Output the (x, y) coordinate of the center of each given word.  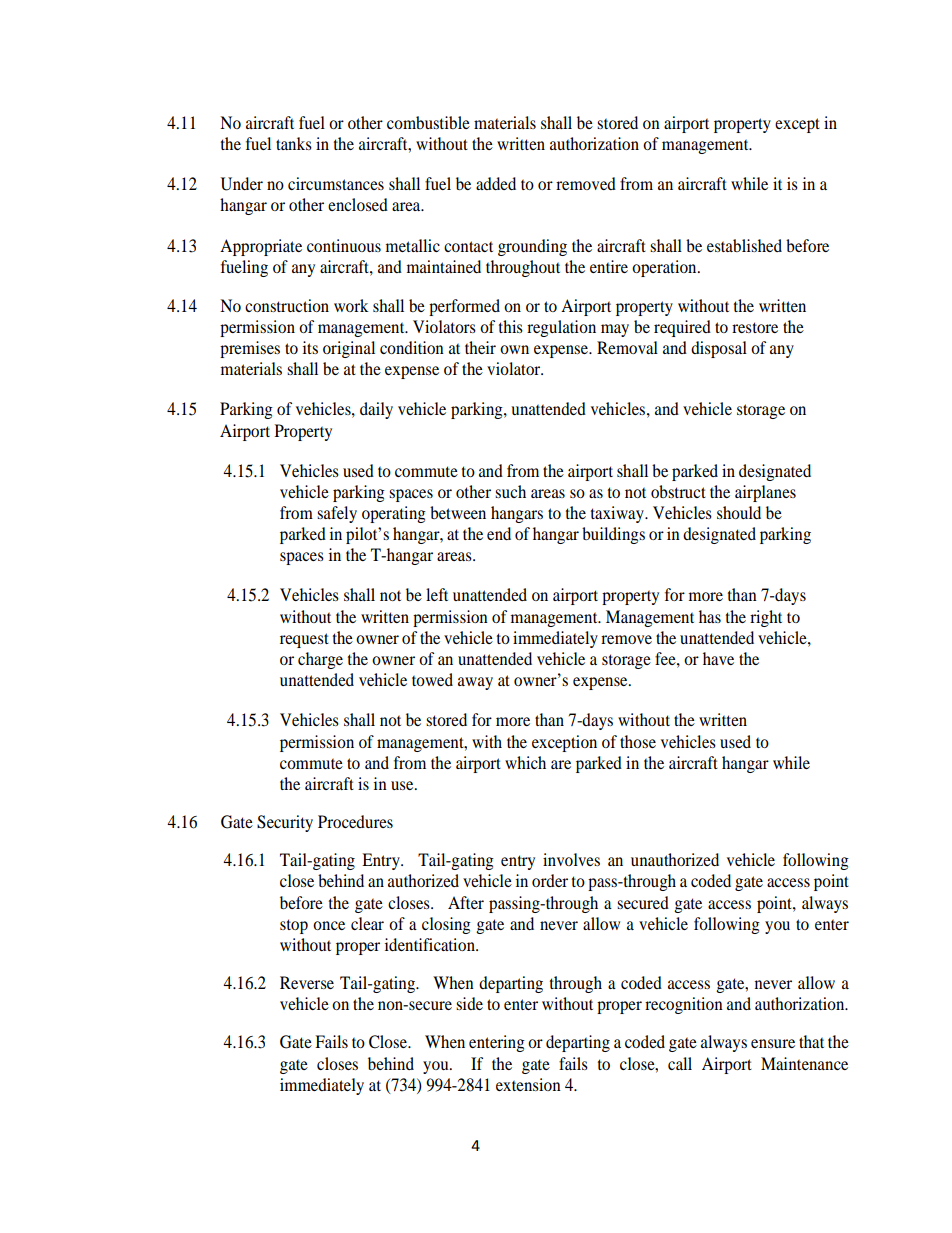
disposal (719, 349)
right (766, 618)
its (310, 347)
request (304, 640)
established (744, 245)
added (496, 183)
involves (571, 859)
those (638, 741)
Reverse (307, 982)
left (437, 594)
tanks (294, 143)
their (480, 347)
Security (285, 823)
